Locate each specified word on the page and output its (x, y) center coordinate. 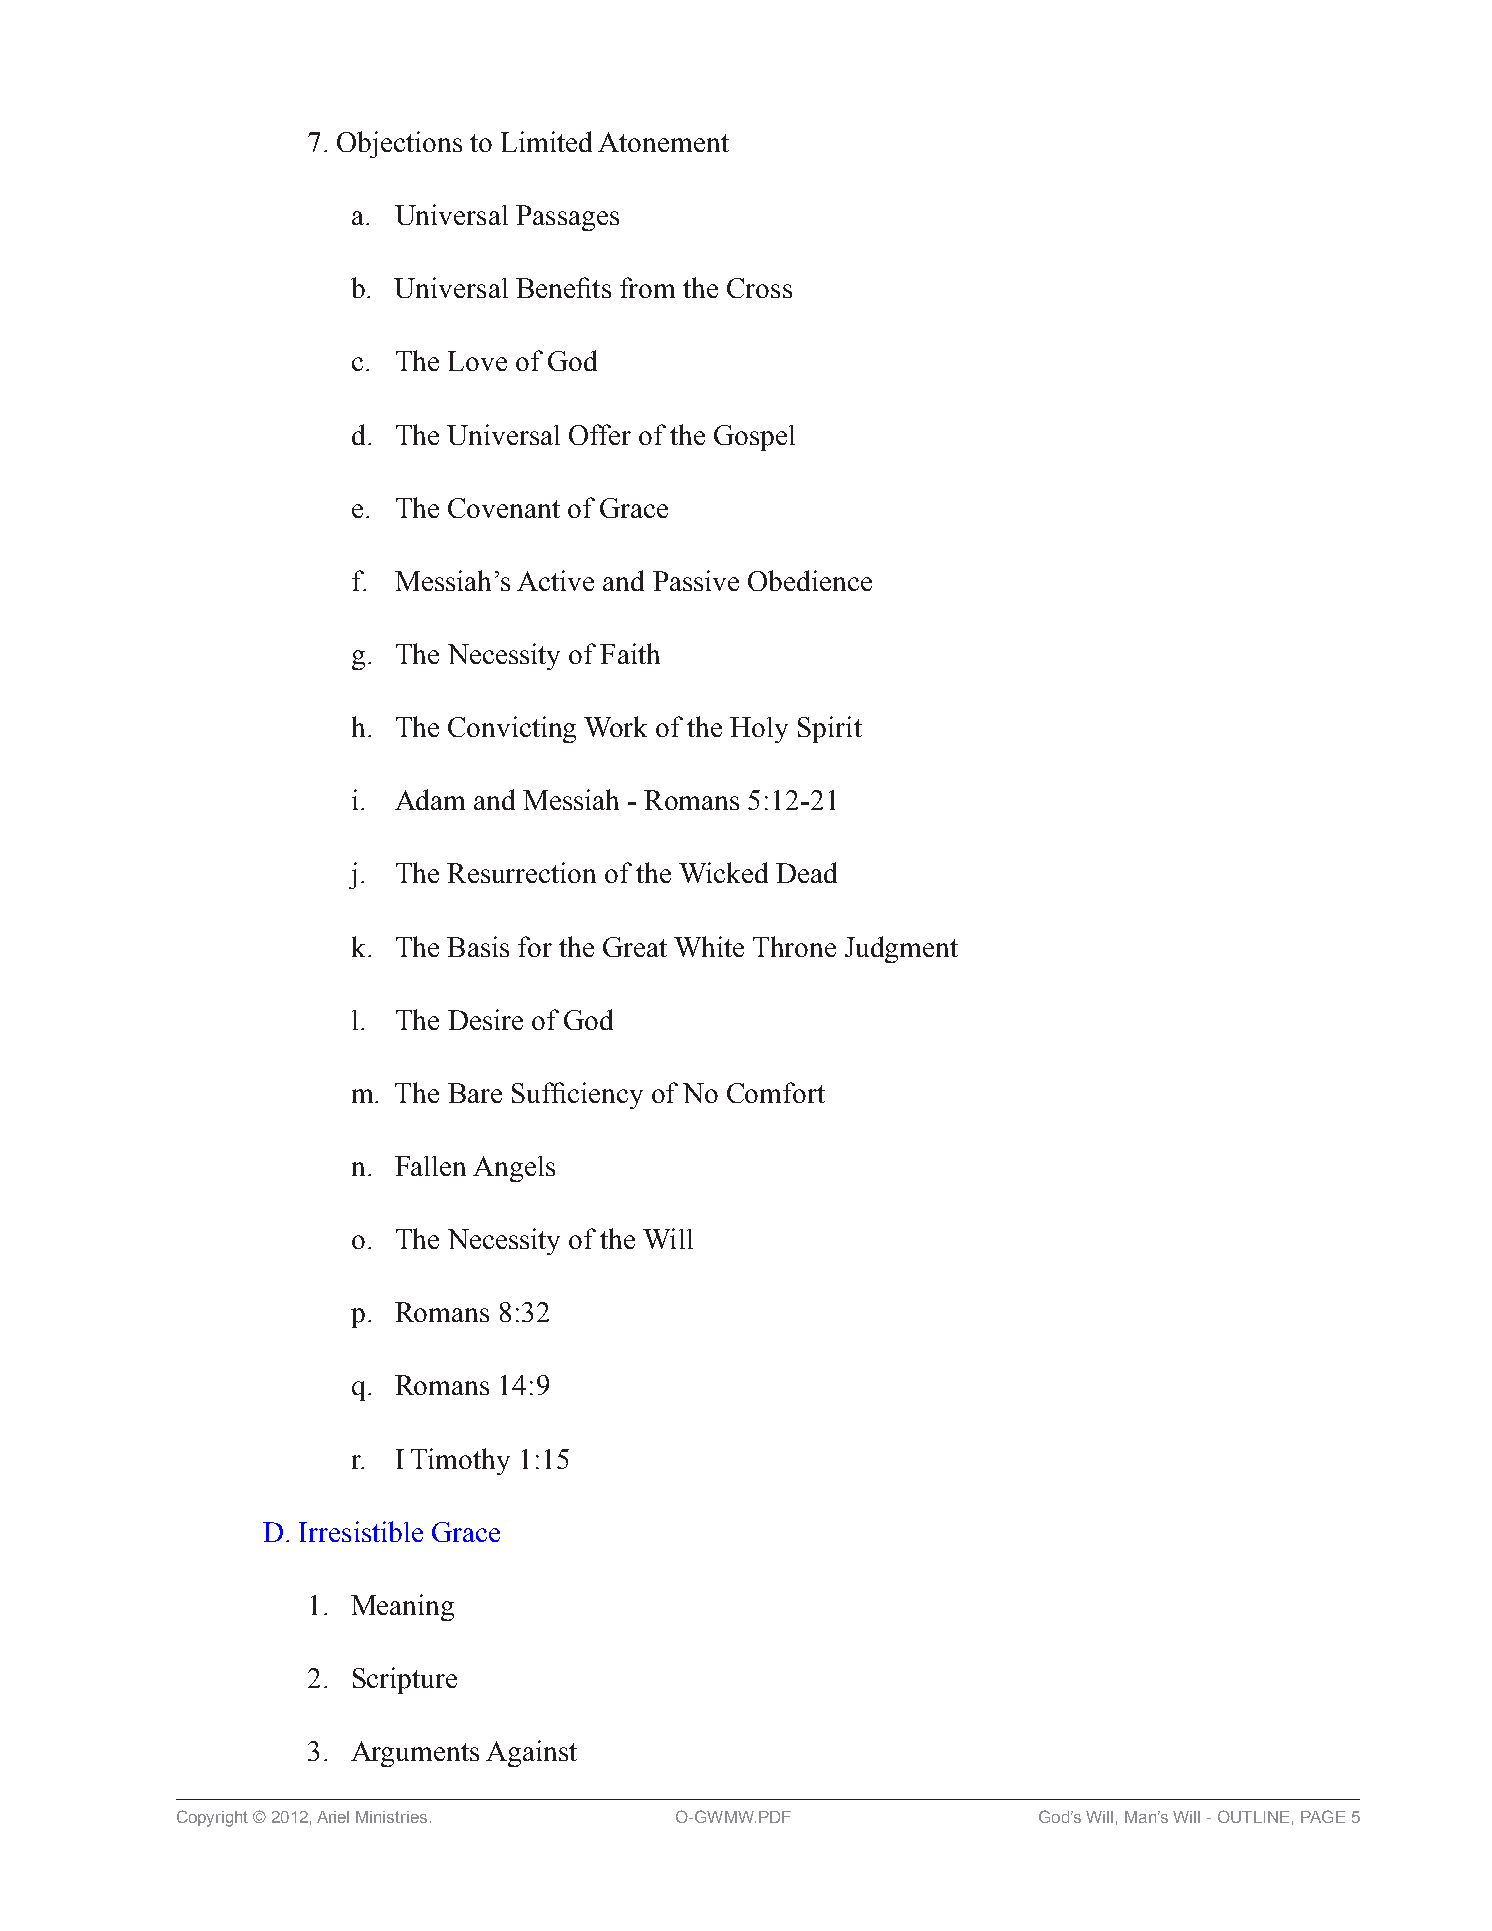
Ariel (333, 1817)
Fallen (430, 1166)
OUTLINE (1253, 1816)
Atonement (663, 142)
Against (531, 1753)
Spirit (830, 729)
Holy (759, 730)
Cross (759, 288)
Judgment (901, 949)
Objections (399, 144)
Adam (430, 799)
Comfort (776, 1092)
